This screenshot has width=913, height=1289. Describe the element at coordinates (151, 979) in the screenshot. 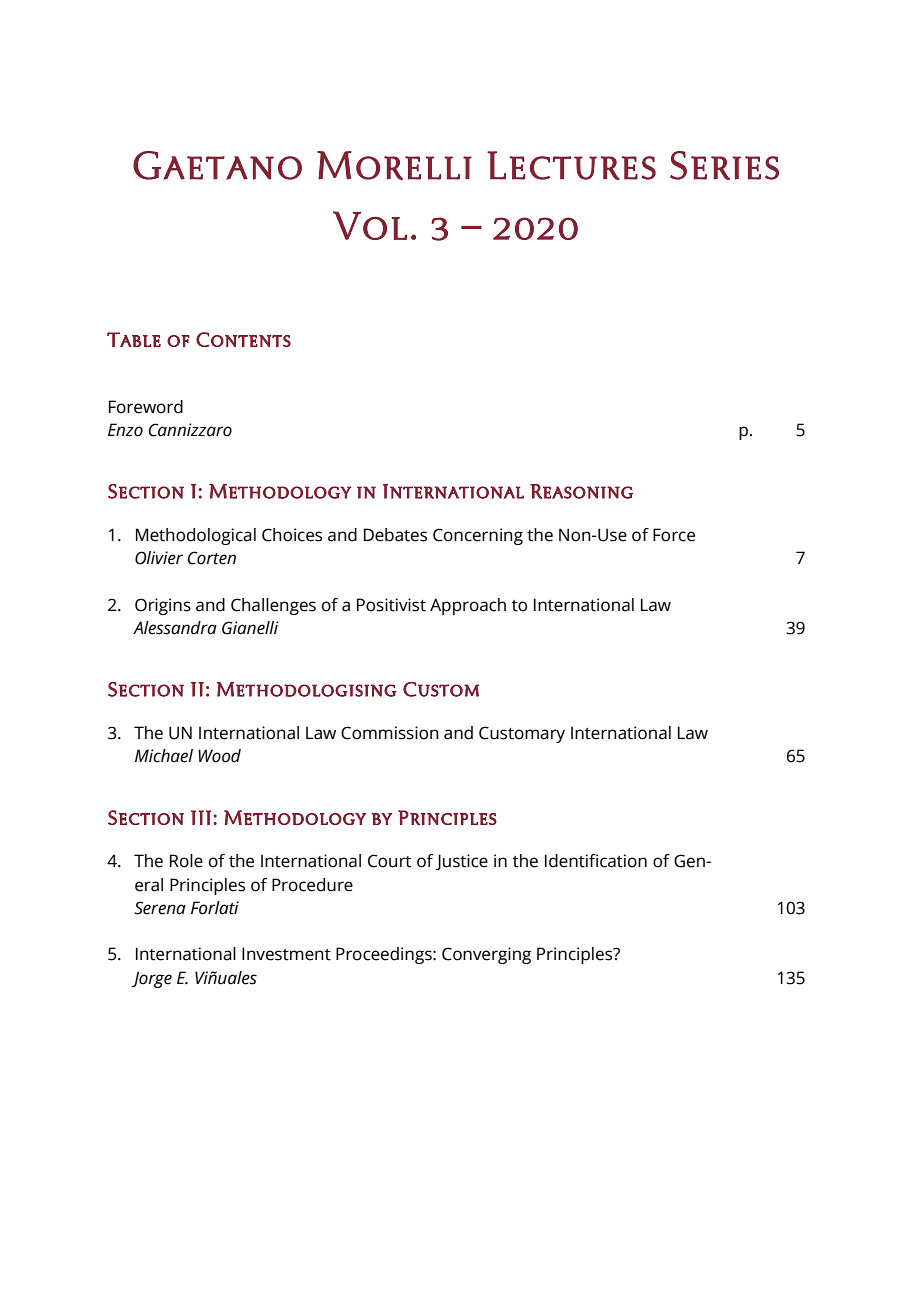

I see `Jorge` at that location.
